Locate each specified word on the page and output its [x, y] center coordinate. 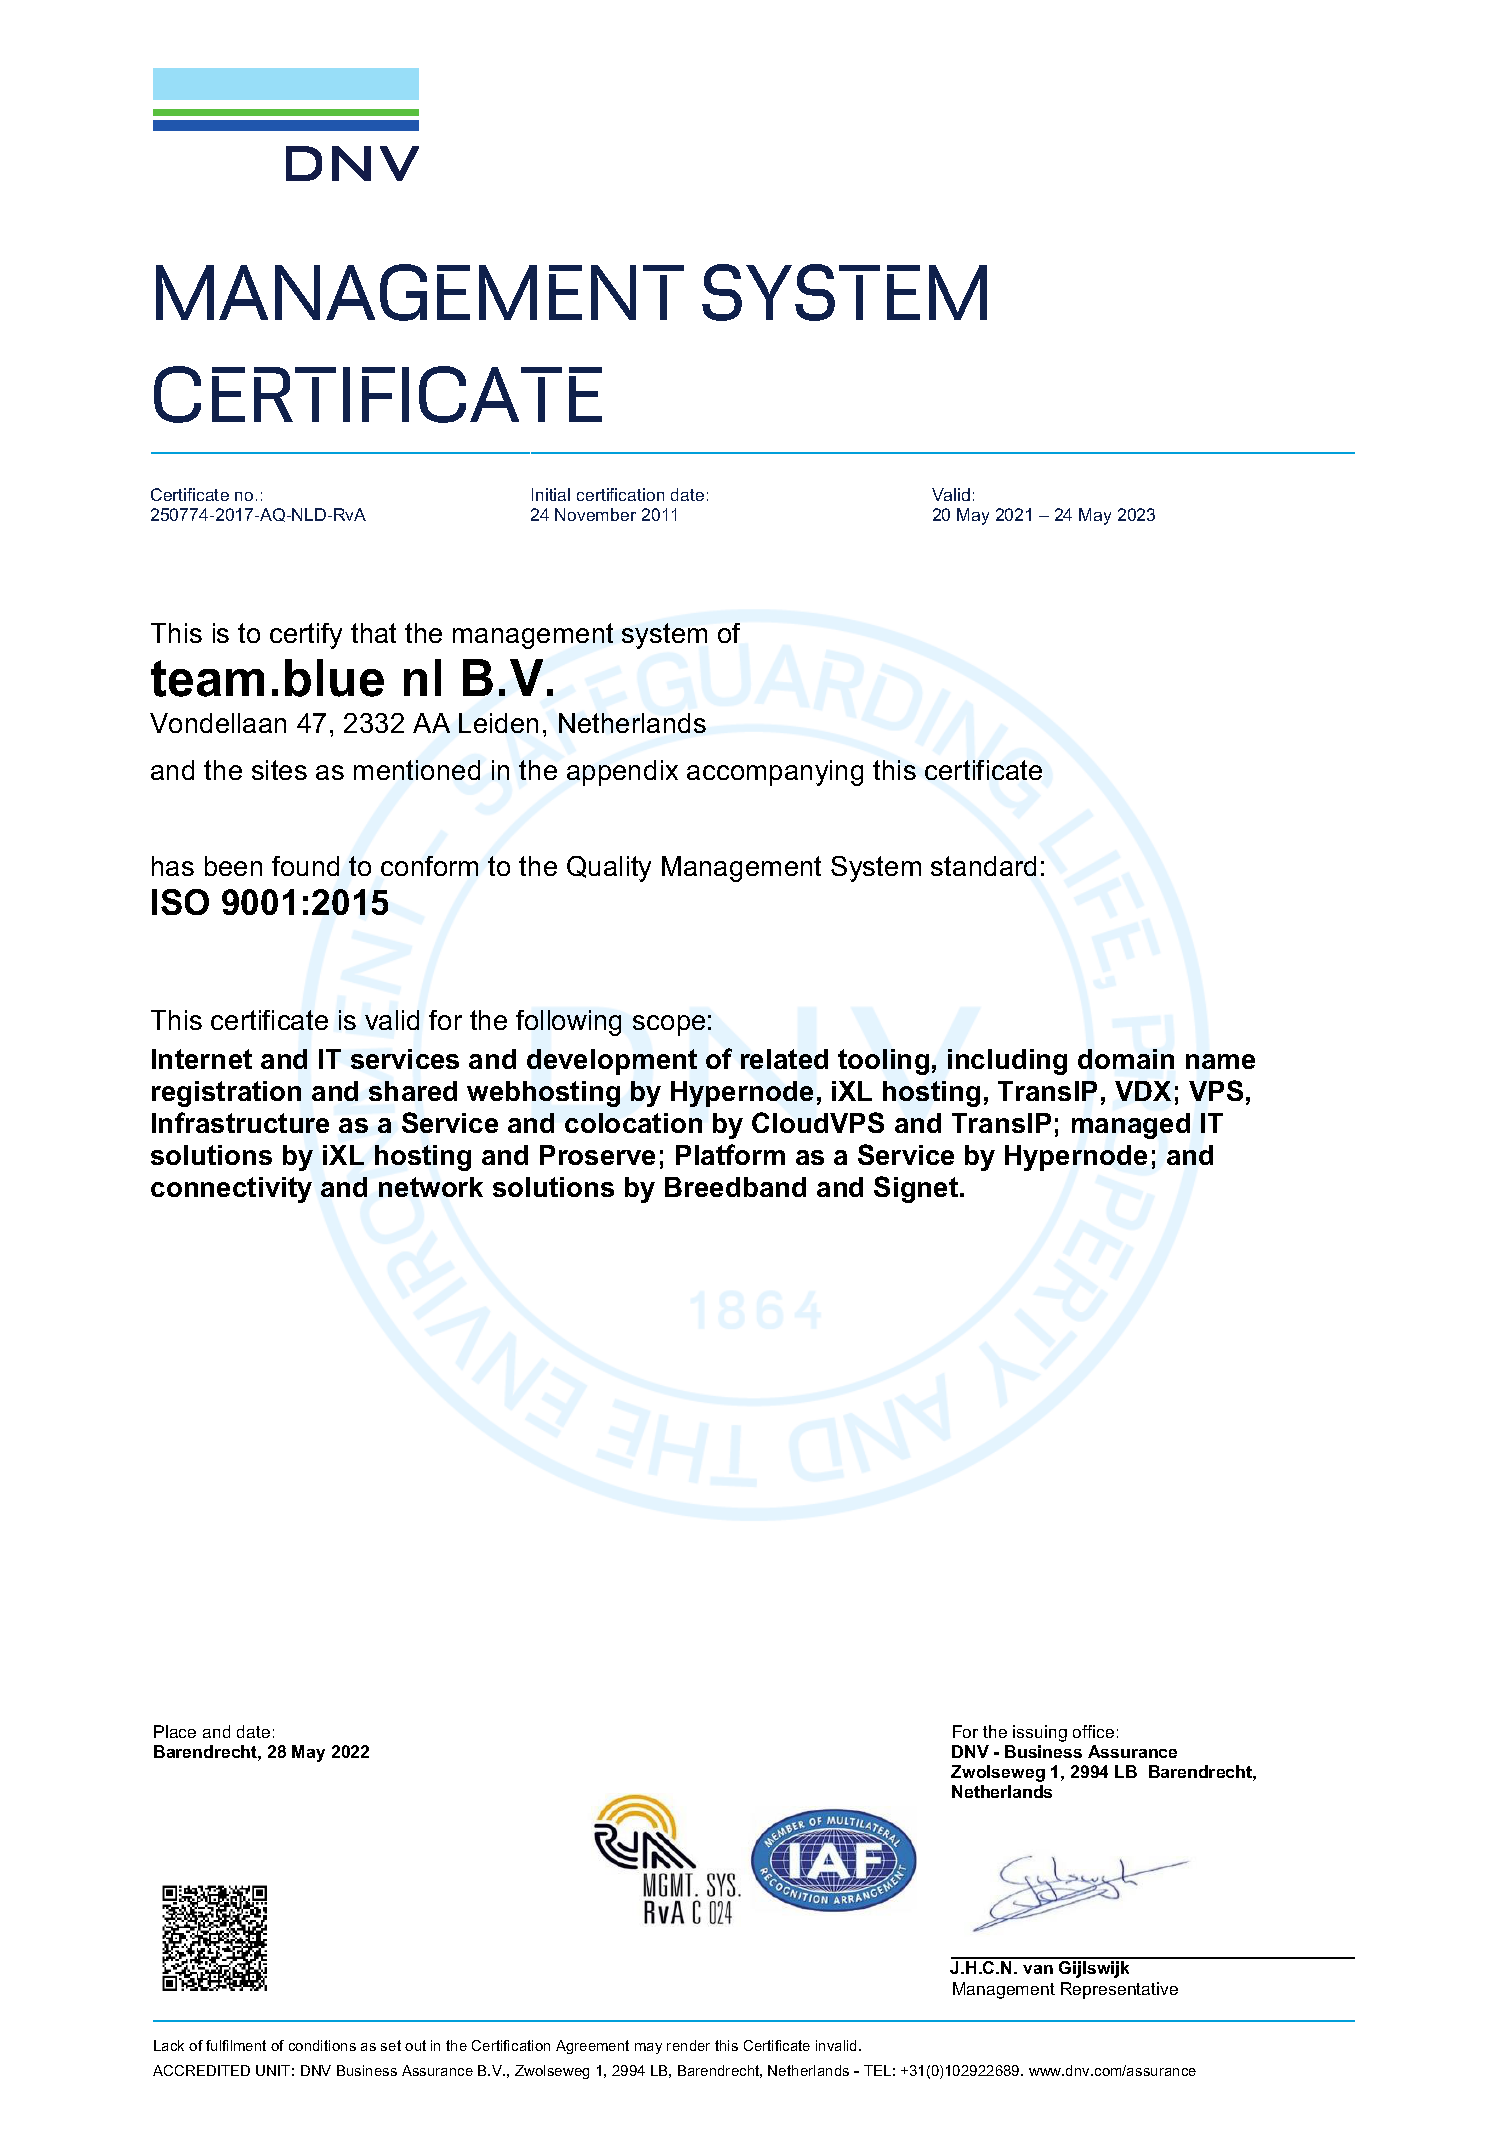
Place [175, 1731]
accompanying [775, 773]
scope [669, 1025]
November [595, 514]
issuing [1040, 1733]
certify [306, 636]
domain [1126, 1059]
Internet [202, 1059]
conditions [322, 2045]
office [1093, 1731]
